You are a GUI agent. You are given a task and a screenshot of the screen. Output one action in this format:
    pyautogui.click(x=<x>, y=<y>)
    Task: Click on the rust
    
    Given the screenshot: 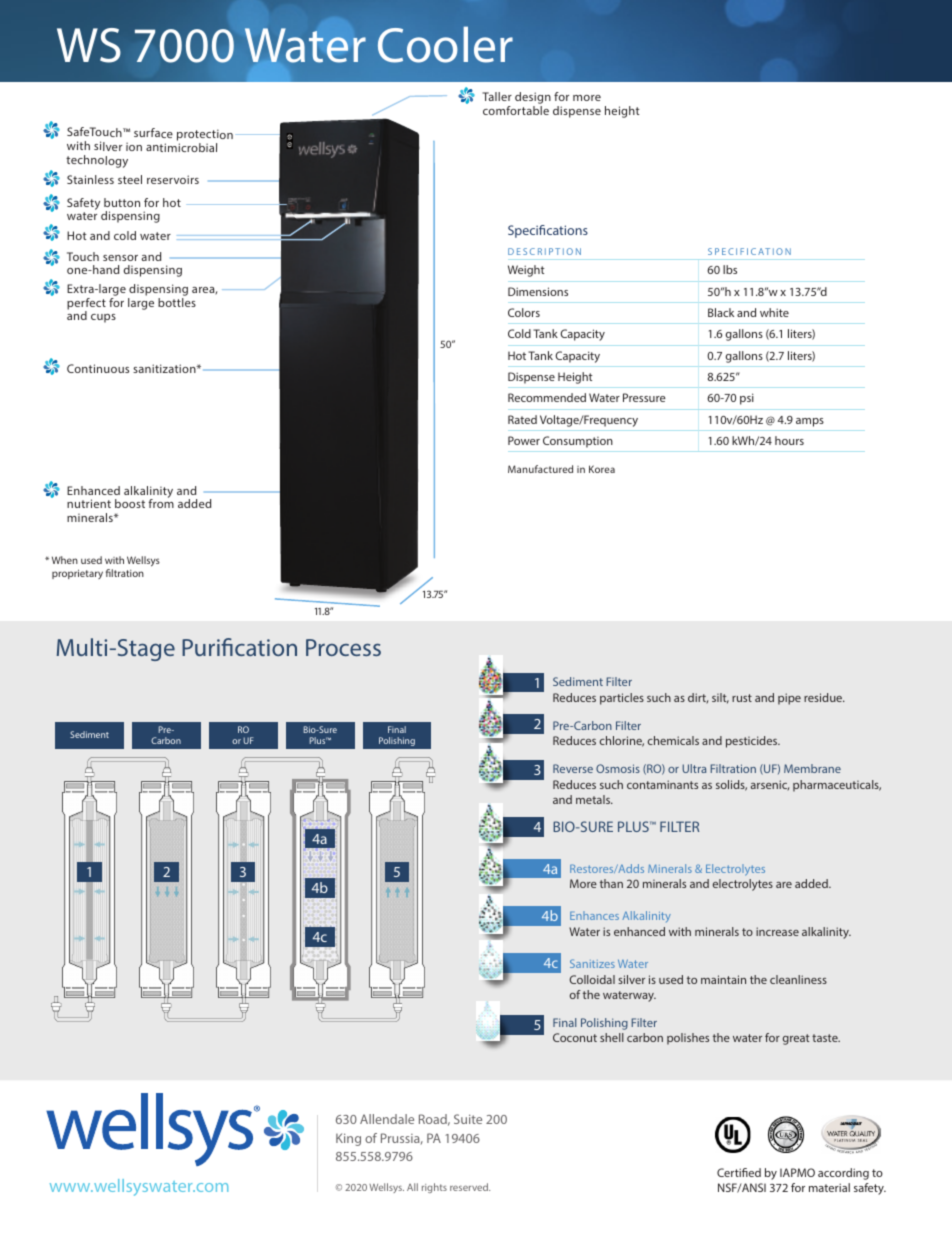 What is the action you would take?
    pyautogui.click(x=742, y=698)
